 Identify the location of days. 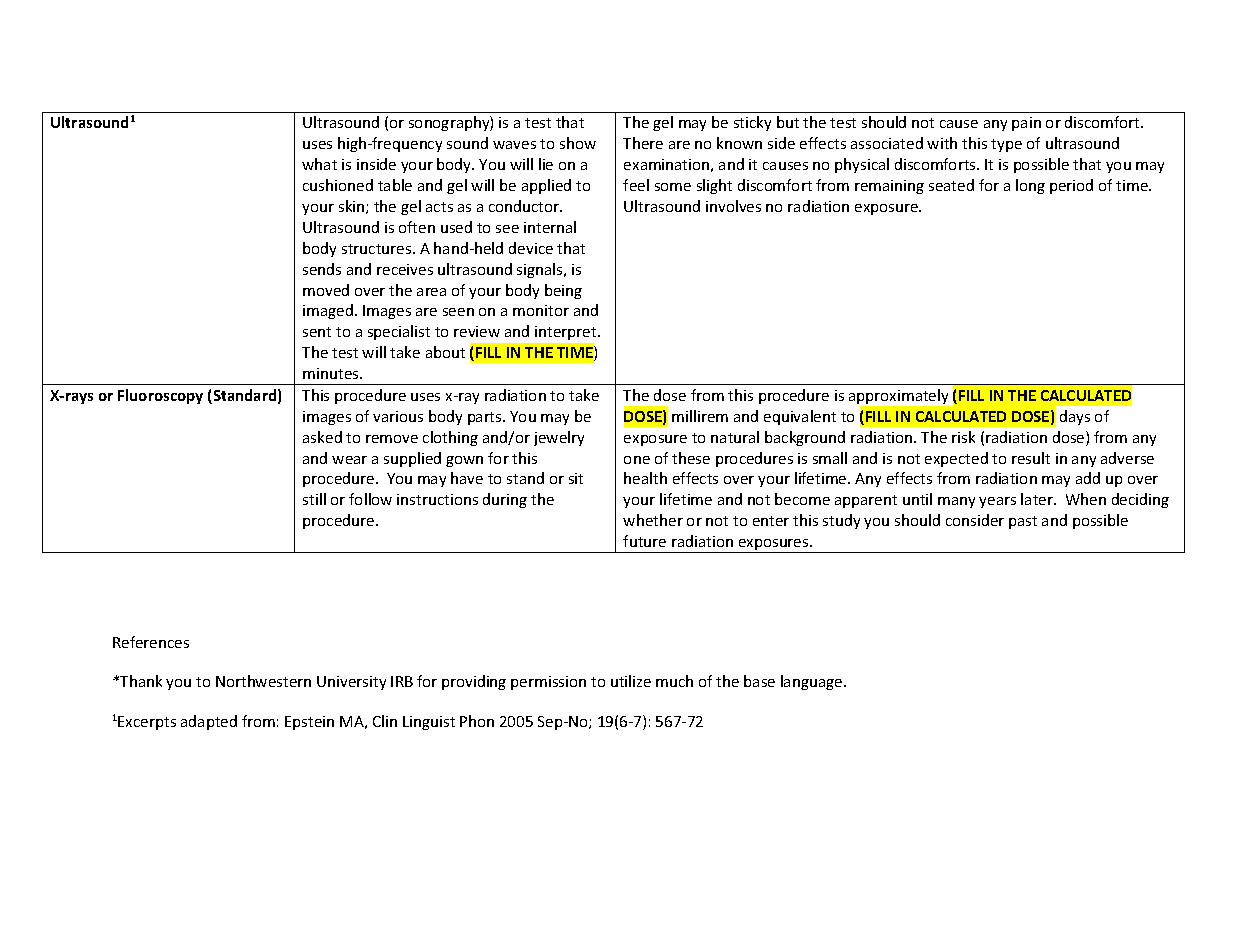
(1075, 417).
